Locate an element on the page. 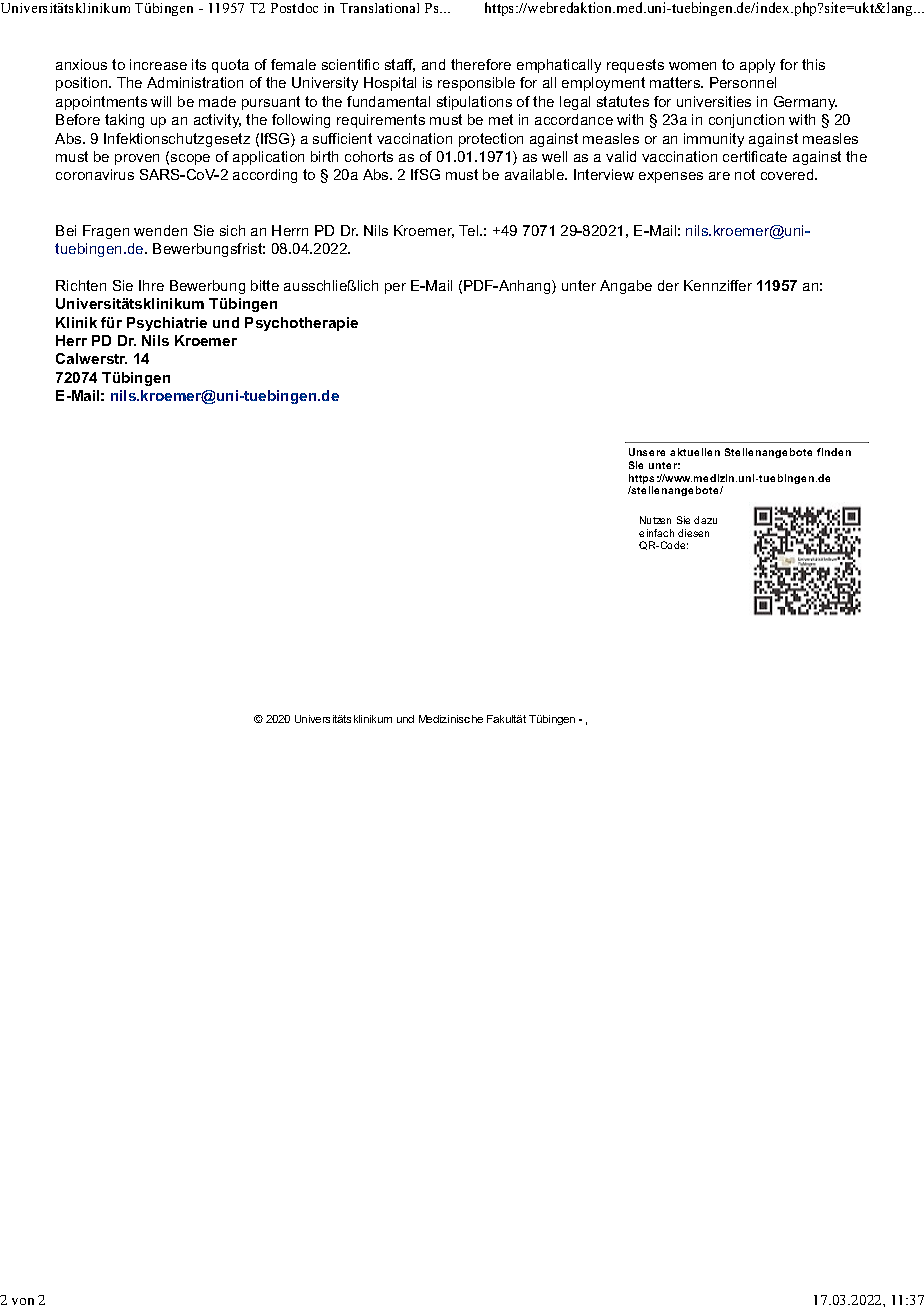  einfach is located at coordinates (656, 533).
